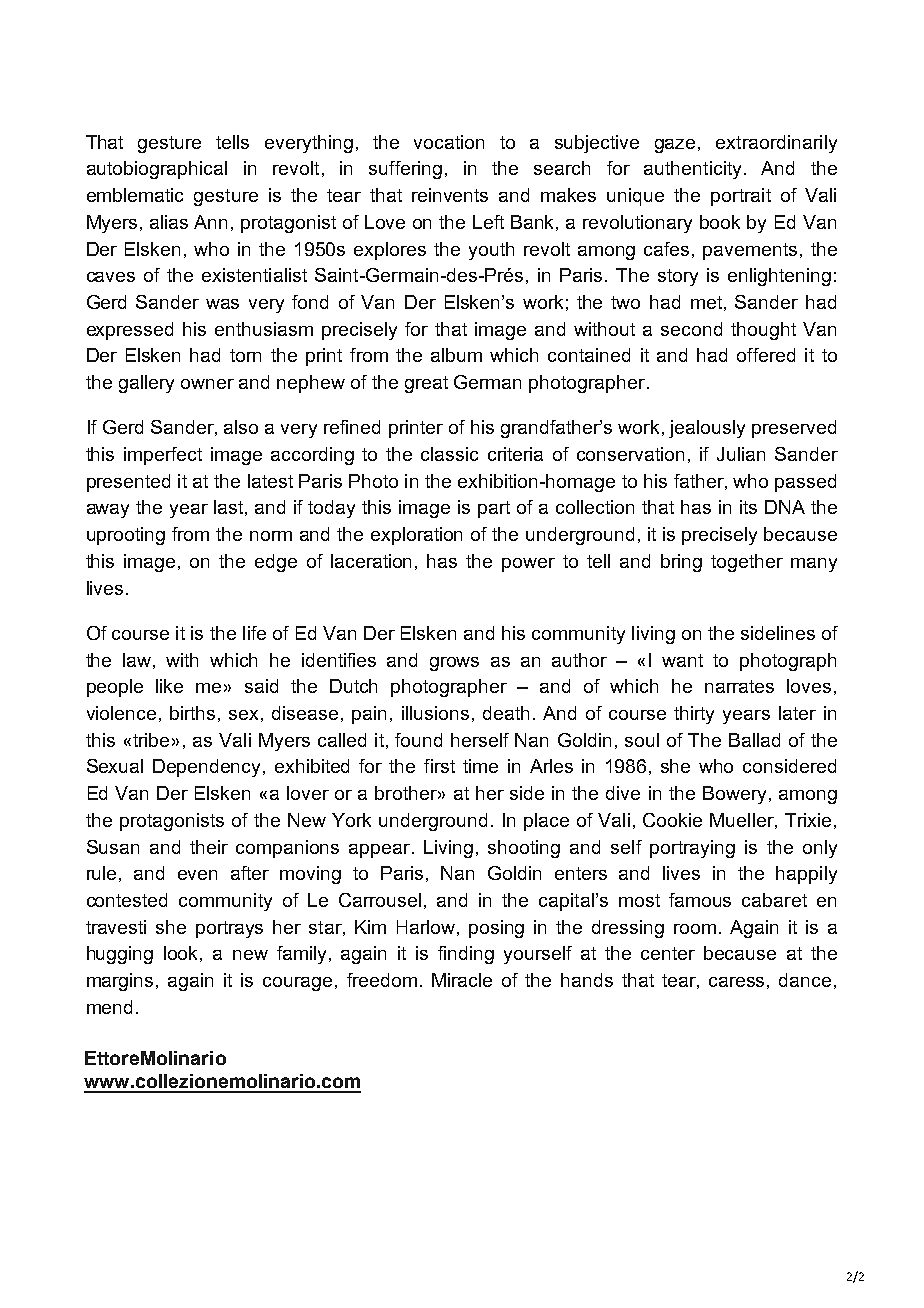 The height and width of the screenshot is (1308, 924). Describe the element at coordinates (157, 170) in the screenshot. I see `autobiographical` at that location.
